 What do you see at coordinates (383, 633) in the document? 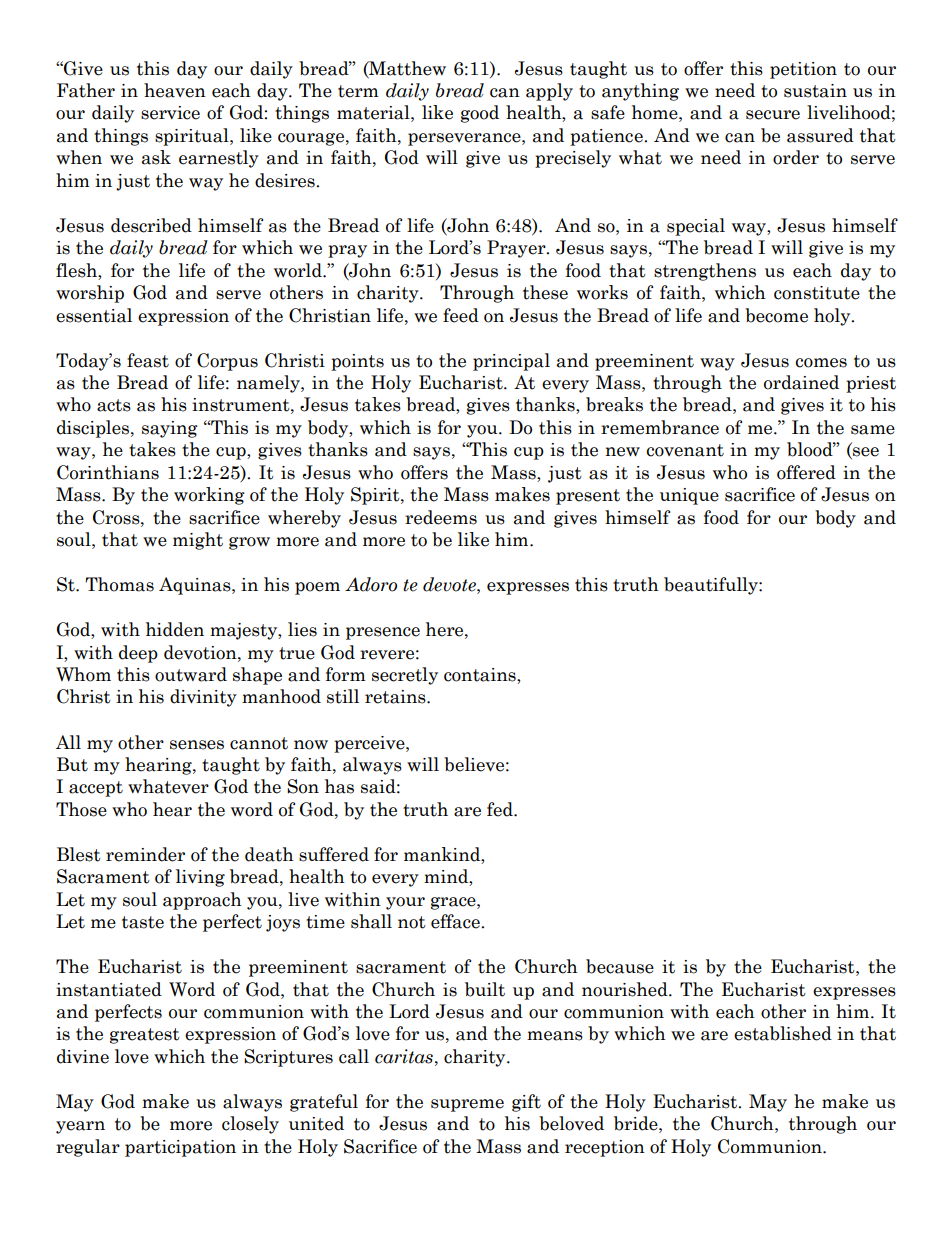
I see `presence` at bounding box center [383, 633].
